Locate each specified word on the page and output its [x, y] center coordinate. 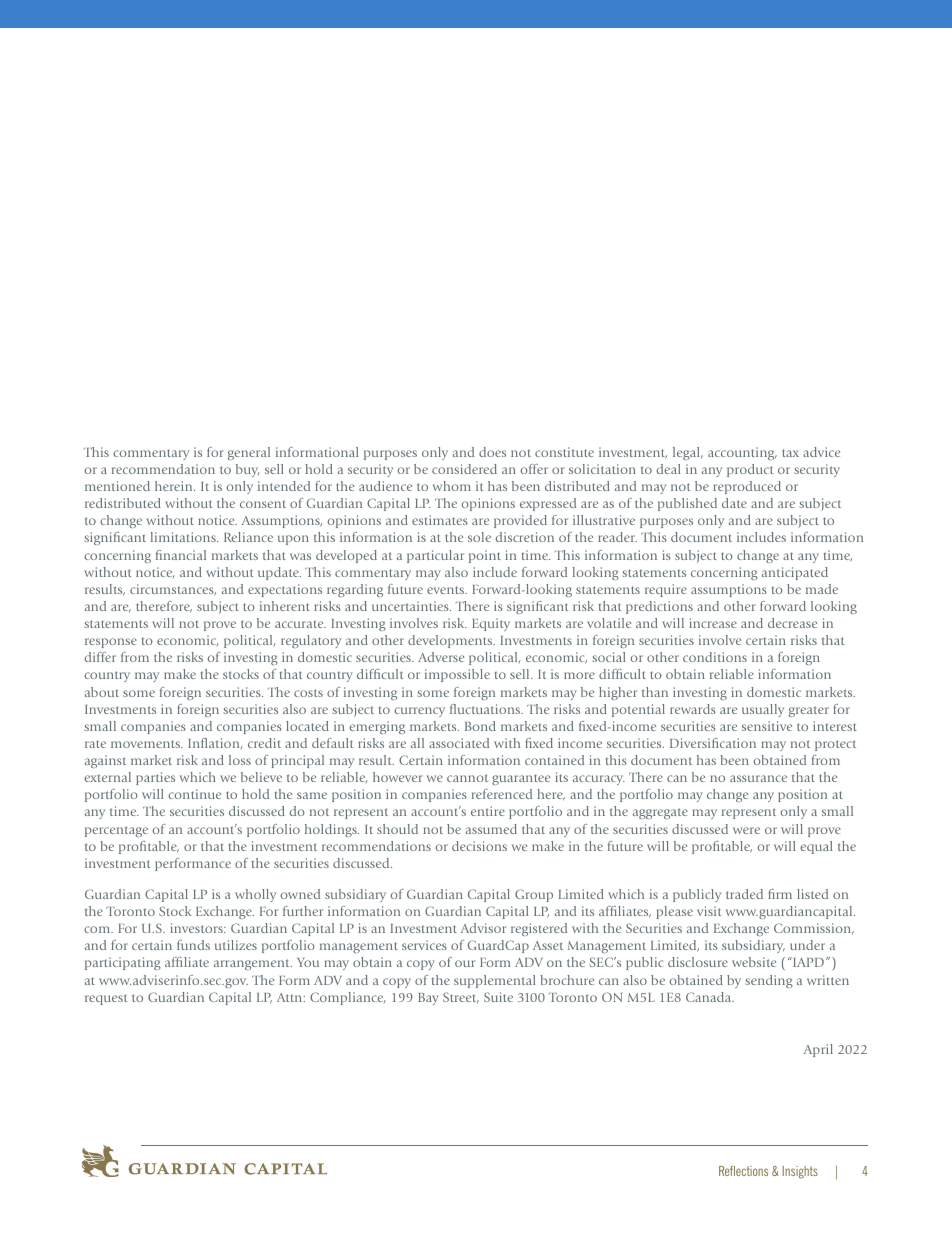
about [102, 692]
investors [197, 928]
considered [464, 469]
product [750, 470]
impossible [457, 675]
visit [709, 911]
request [106, 999]
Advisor [483, 928]
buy [248, 470]
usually [763, 710]
